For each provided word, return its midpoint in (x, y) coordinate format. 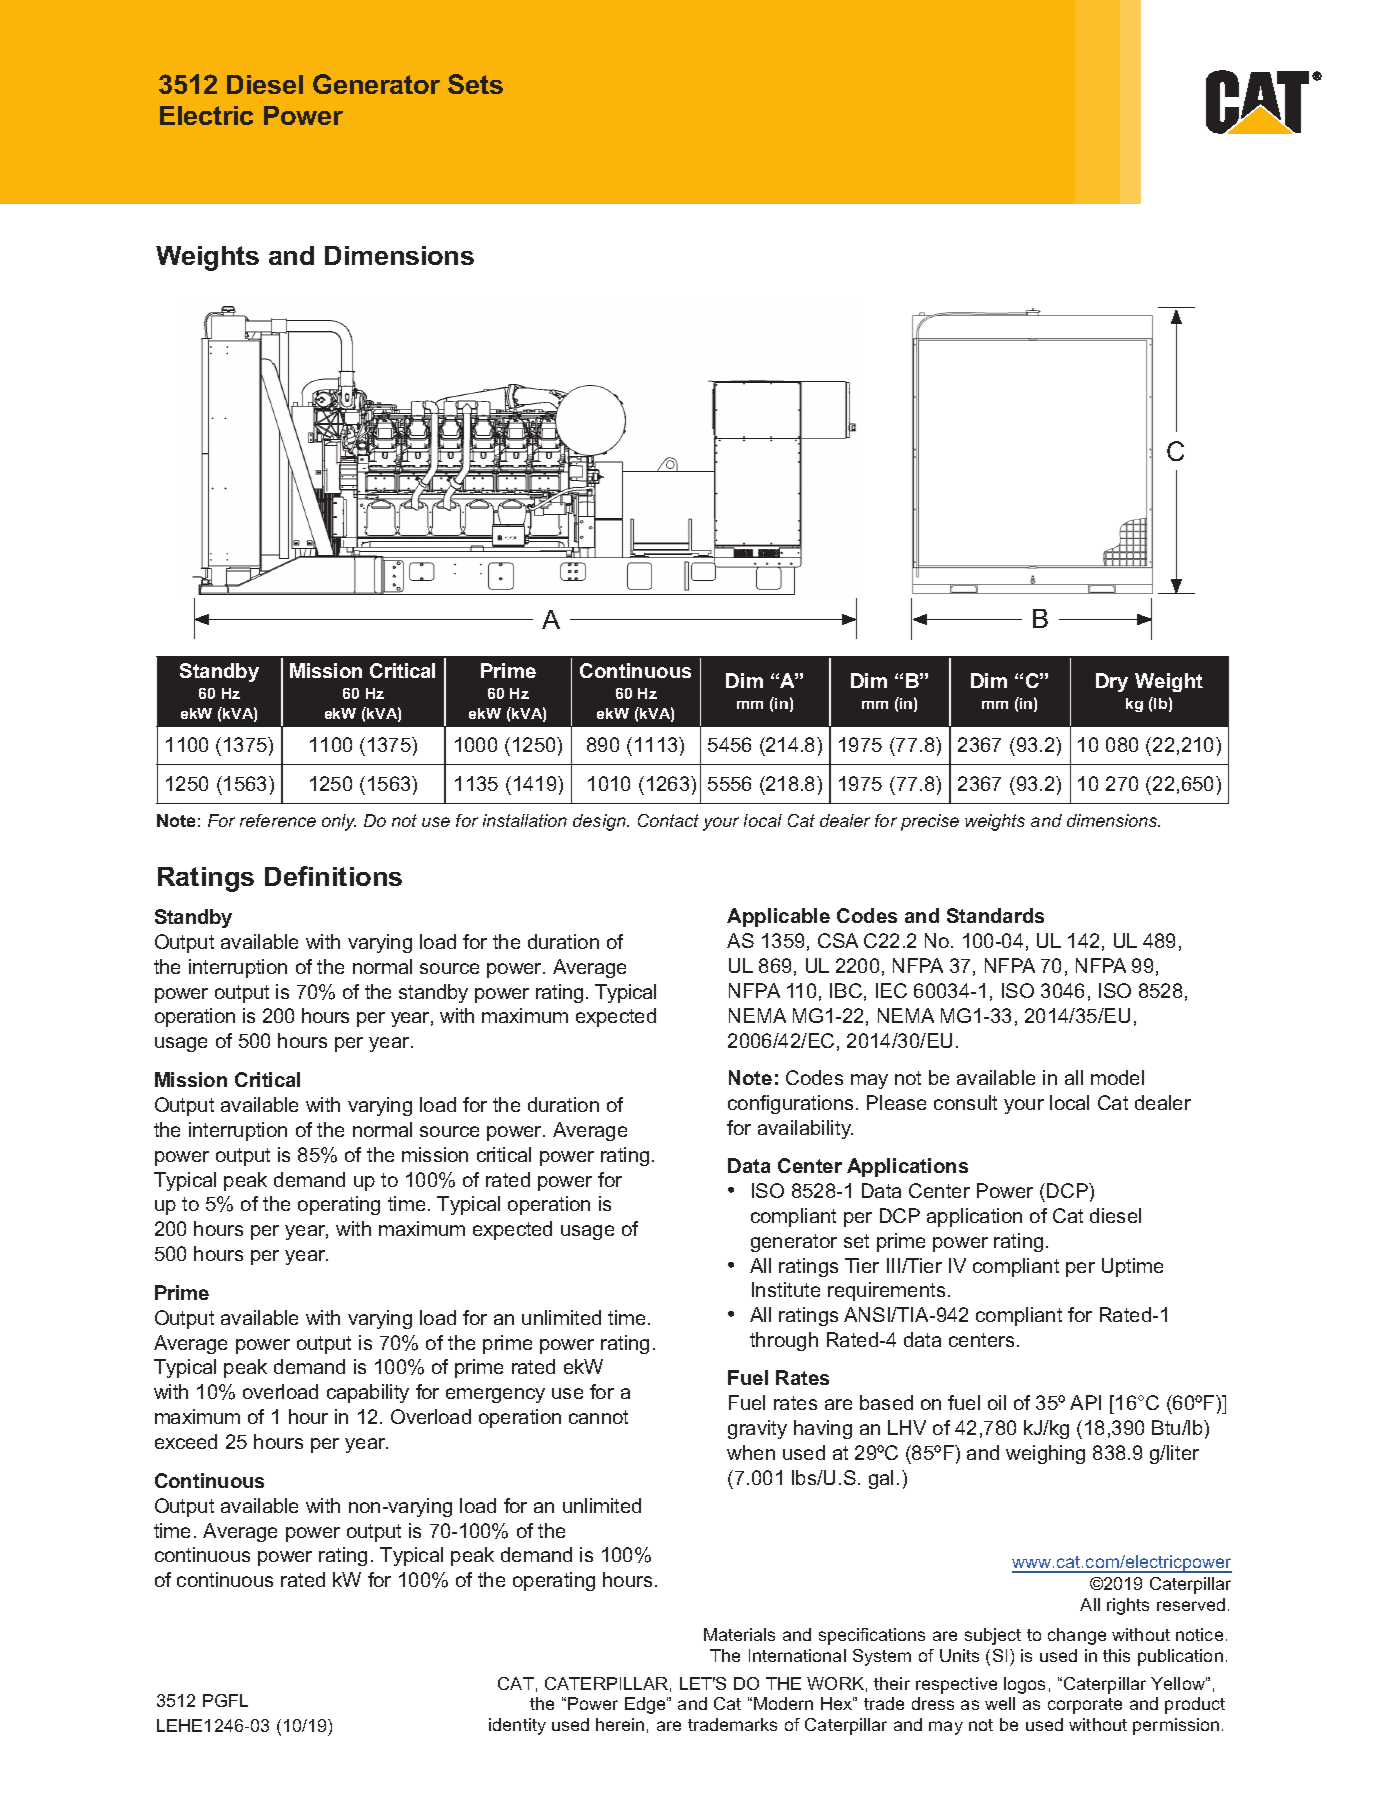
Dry (1112, 682)
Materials (739, 1634)
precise (930, 822)
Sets (475, 84)
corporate (1085, 1706)
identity (517, 1726)
